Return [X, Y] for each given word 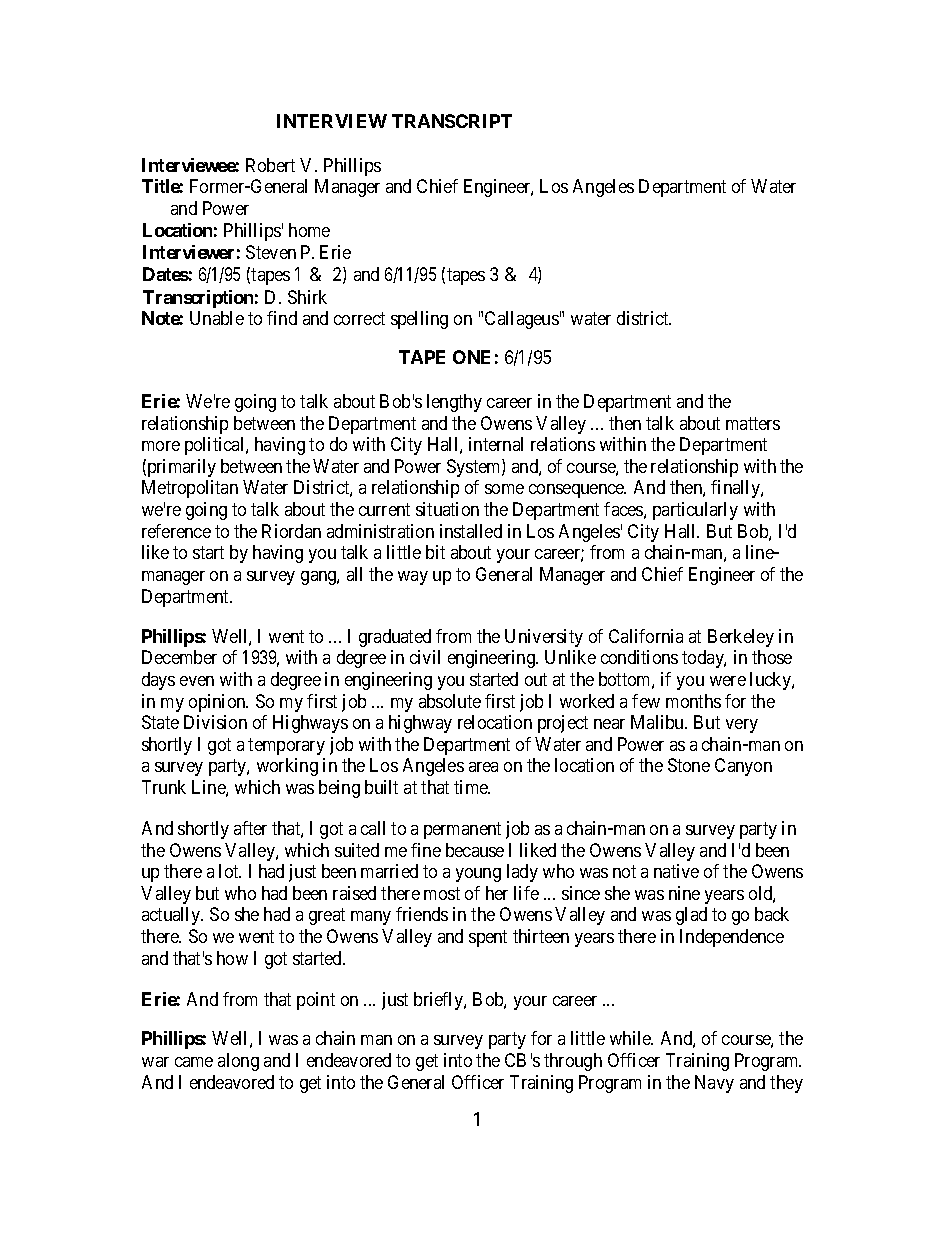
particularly [695, 511]
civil [425, 657]
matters [753, 423]
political [216, 446]
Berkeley [741, 638]
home [309, 230]
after [250, 828]
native [676, 871]
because [475, 850]
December [179, 657]
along [238, 1062]
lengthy [454, 403]
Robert [270, 165]
